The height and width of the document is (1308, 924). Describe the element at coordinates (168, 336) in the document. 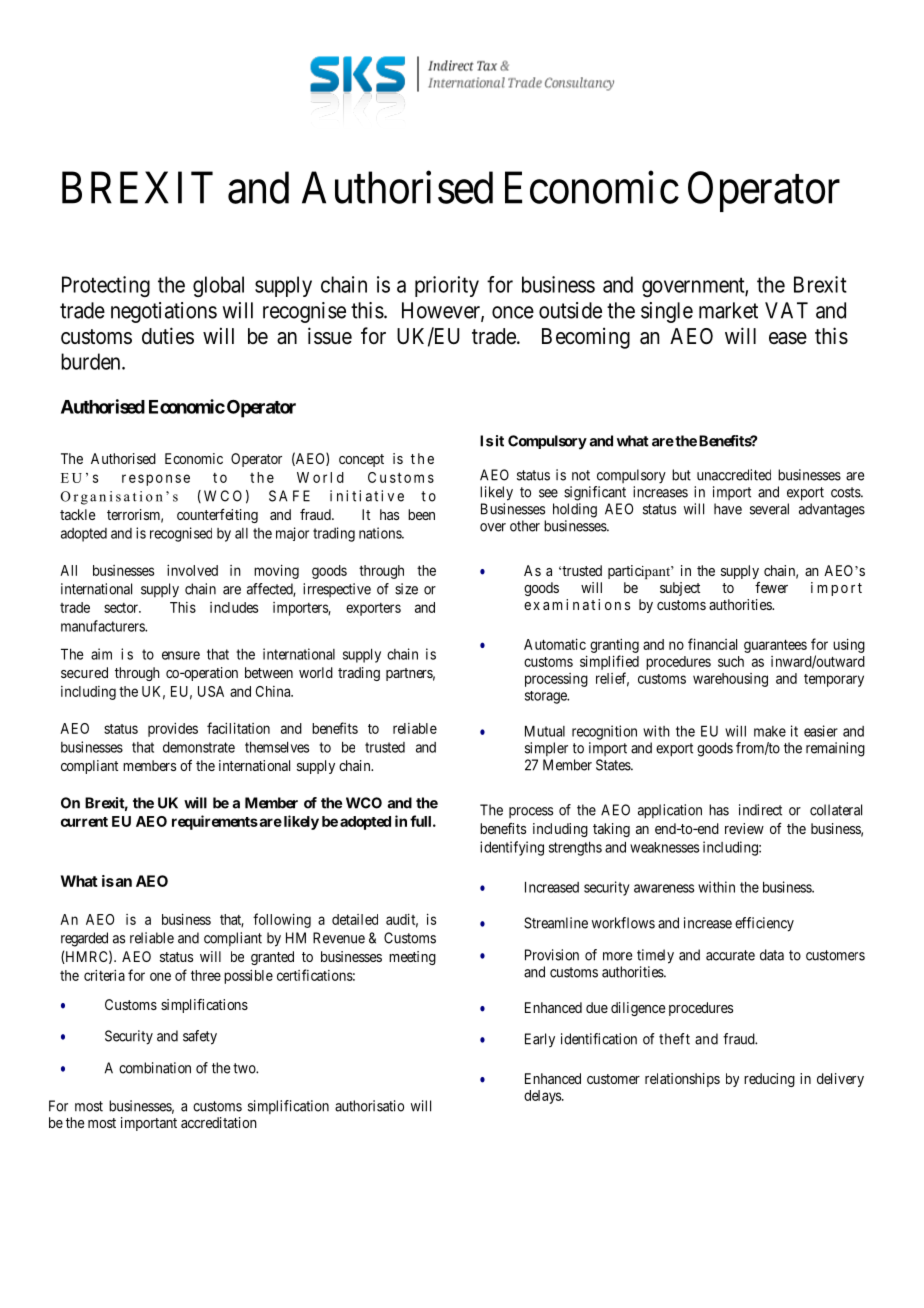

I see `duties` at that location.
